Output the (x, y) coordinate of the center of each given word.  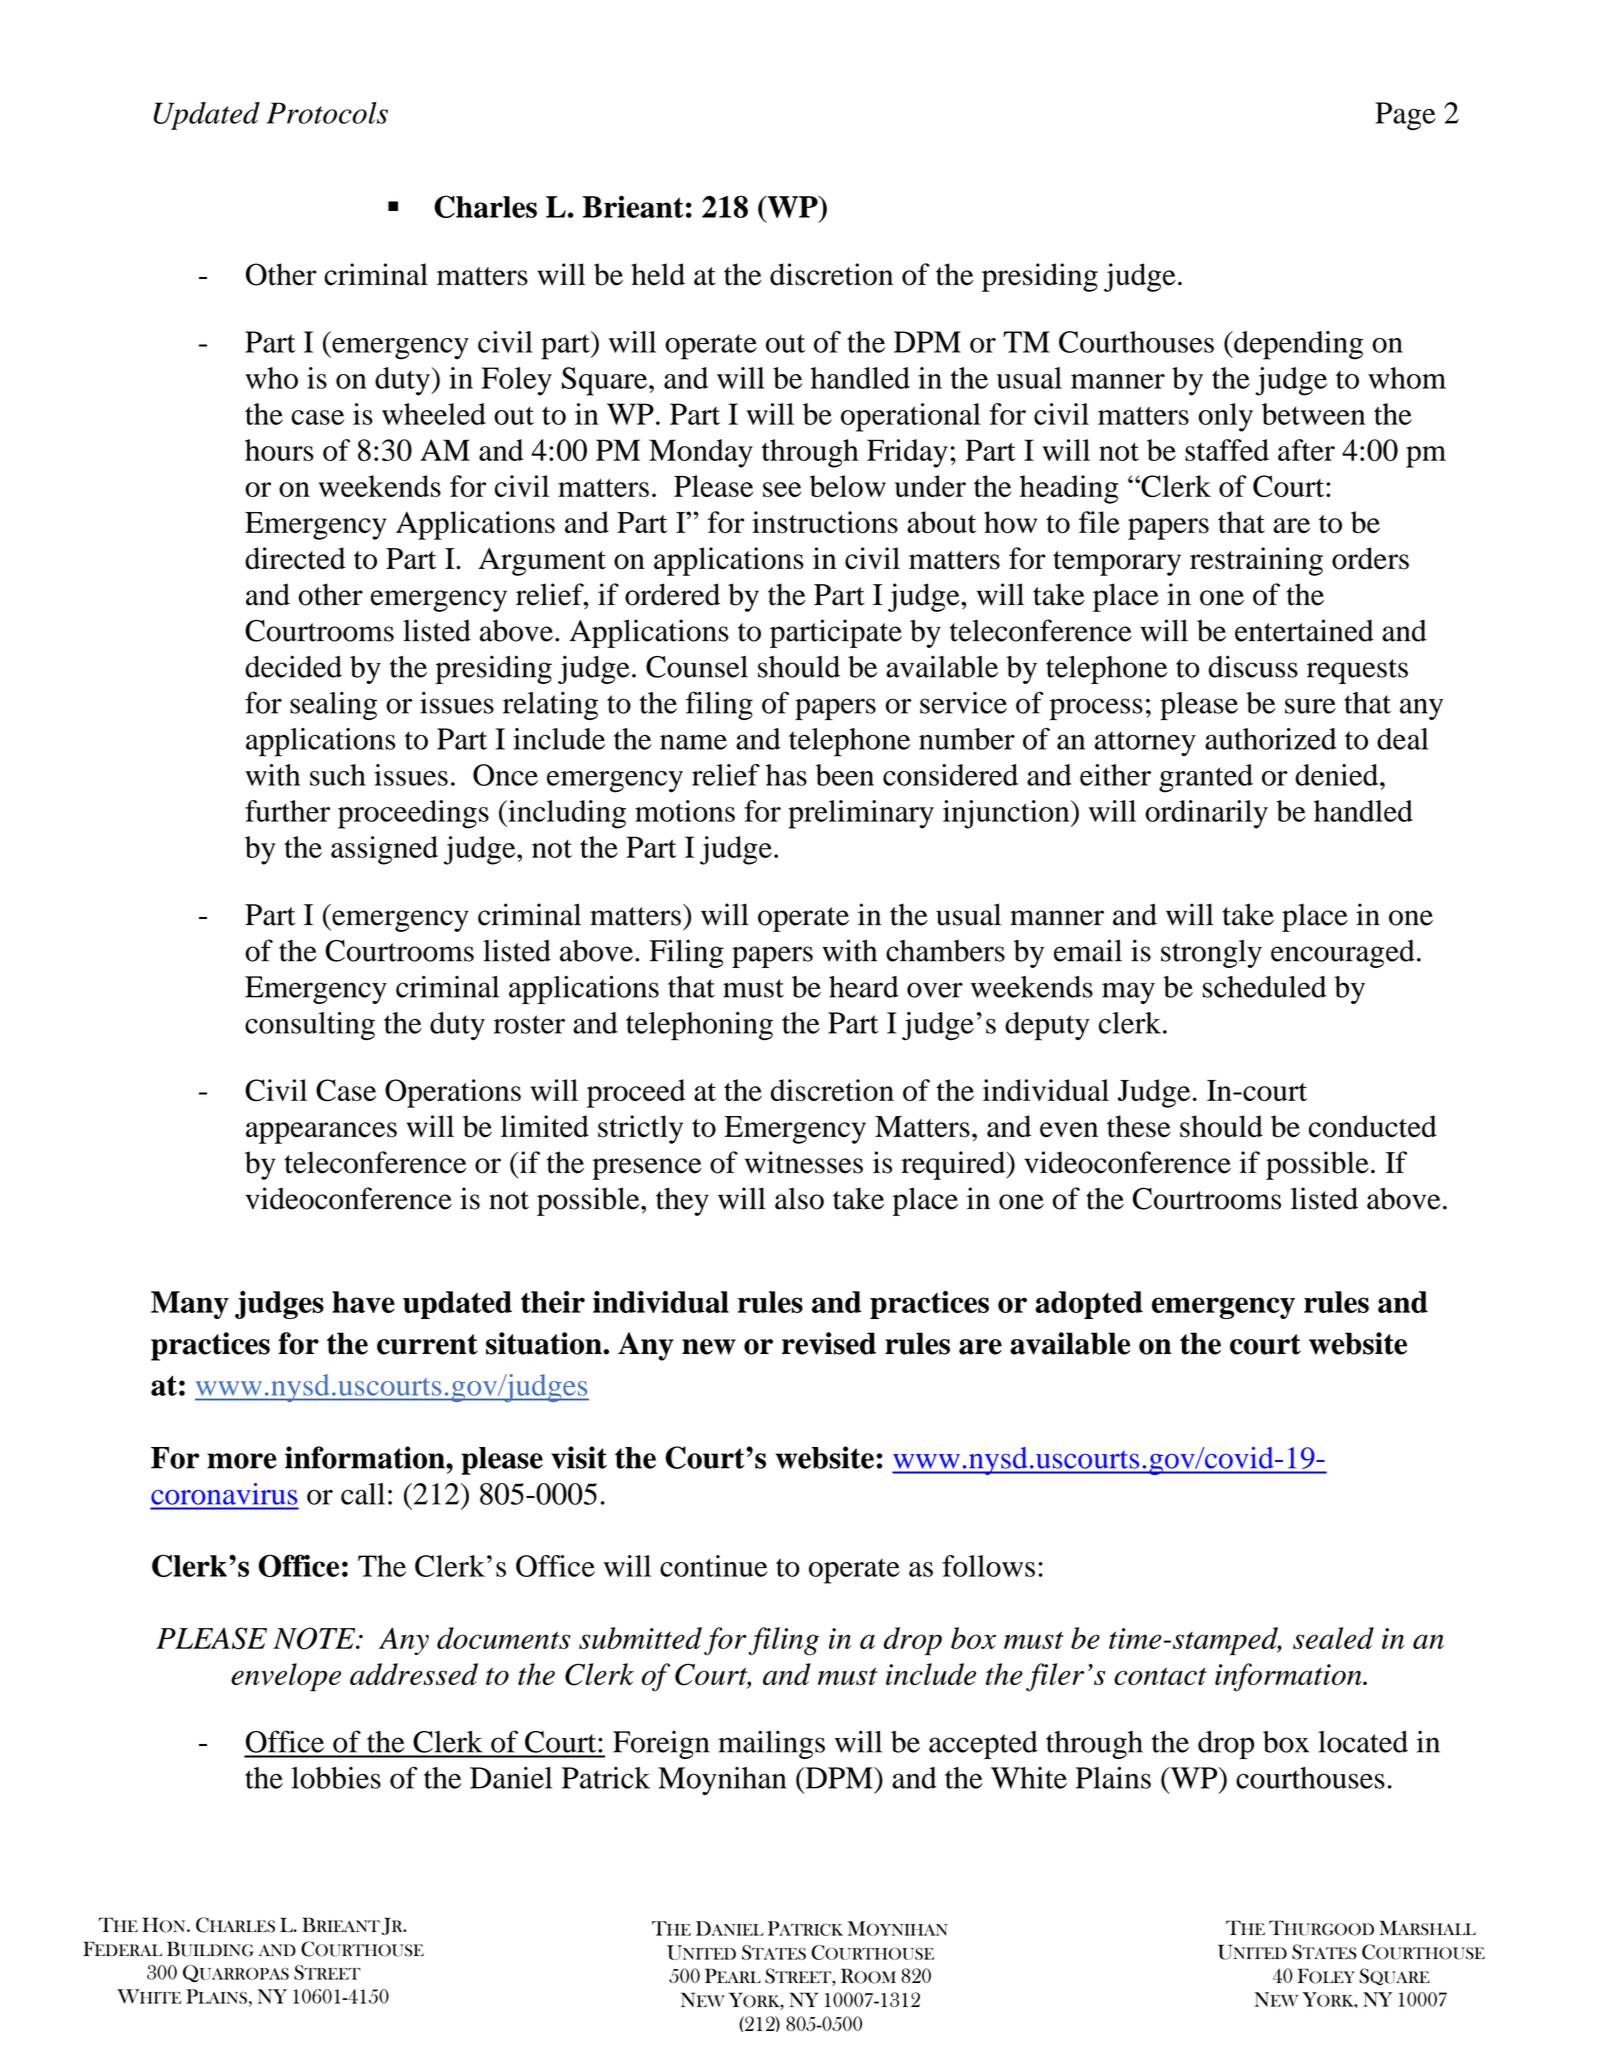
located (1363, 1742)
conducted (1373, 1126)
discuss (1253, 666)
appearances (321, 1133)
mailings (771, 1744)
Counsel (697, 667)
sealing (333, 706)
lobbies (336, 1778)
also (799, 1198)
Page (1405, 116)
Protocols (327, 113)
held (658, 274)
